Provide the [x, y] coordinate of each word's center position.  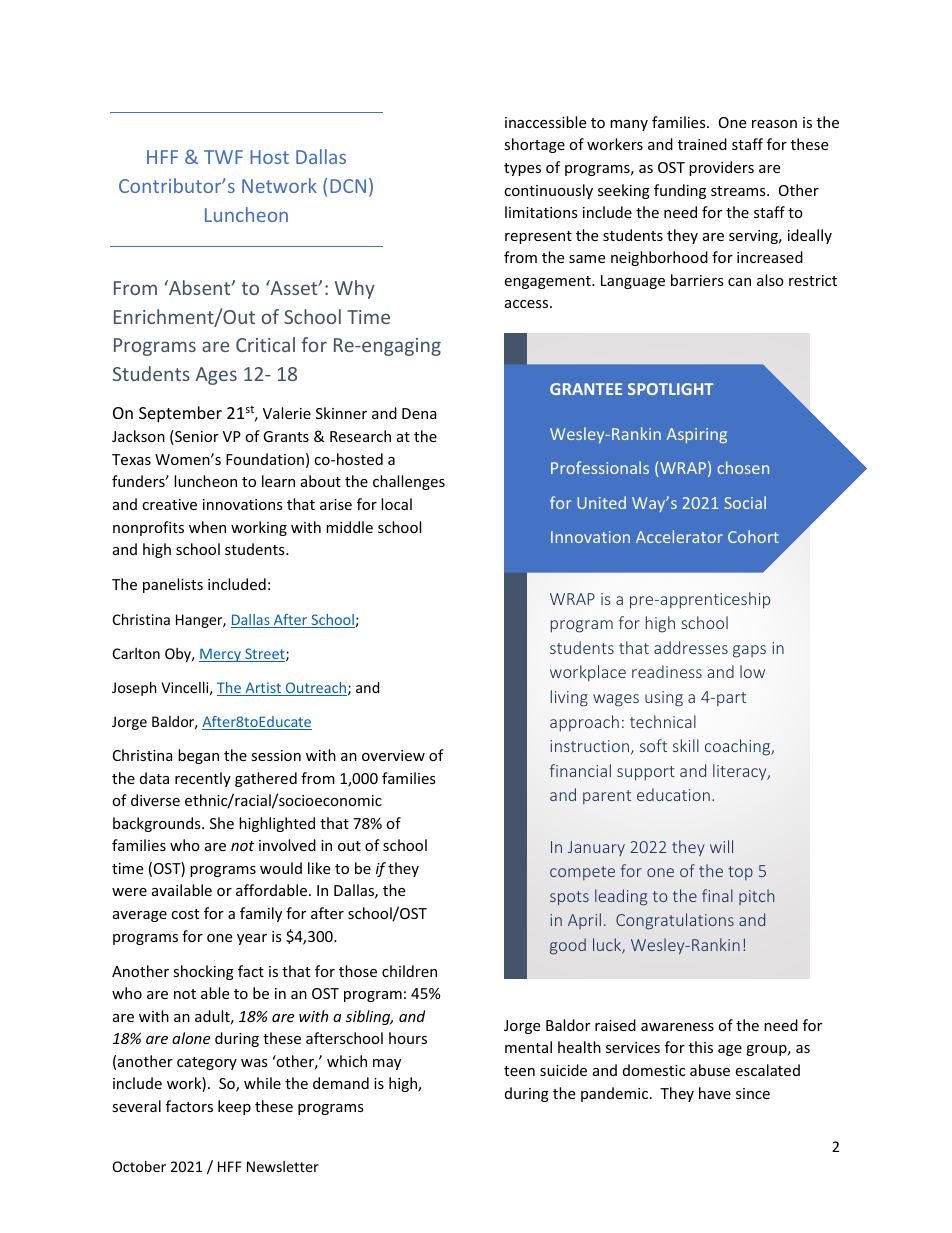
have [715, 1093]
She [222, 823]
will [721, 846]
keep [234, 1107]
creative [169, 504]
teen [519, 1071]
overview [393, 755]
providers [721, 168]
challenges [409, 482]
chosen [743, 467]
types [522, 169]
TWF [223, 157]
